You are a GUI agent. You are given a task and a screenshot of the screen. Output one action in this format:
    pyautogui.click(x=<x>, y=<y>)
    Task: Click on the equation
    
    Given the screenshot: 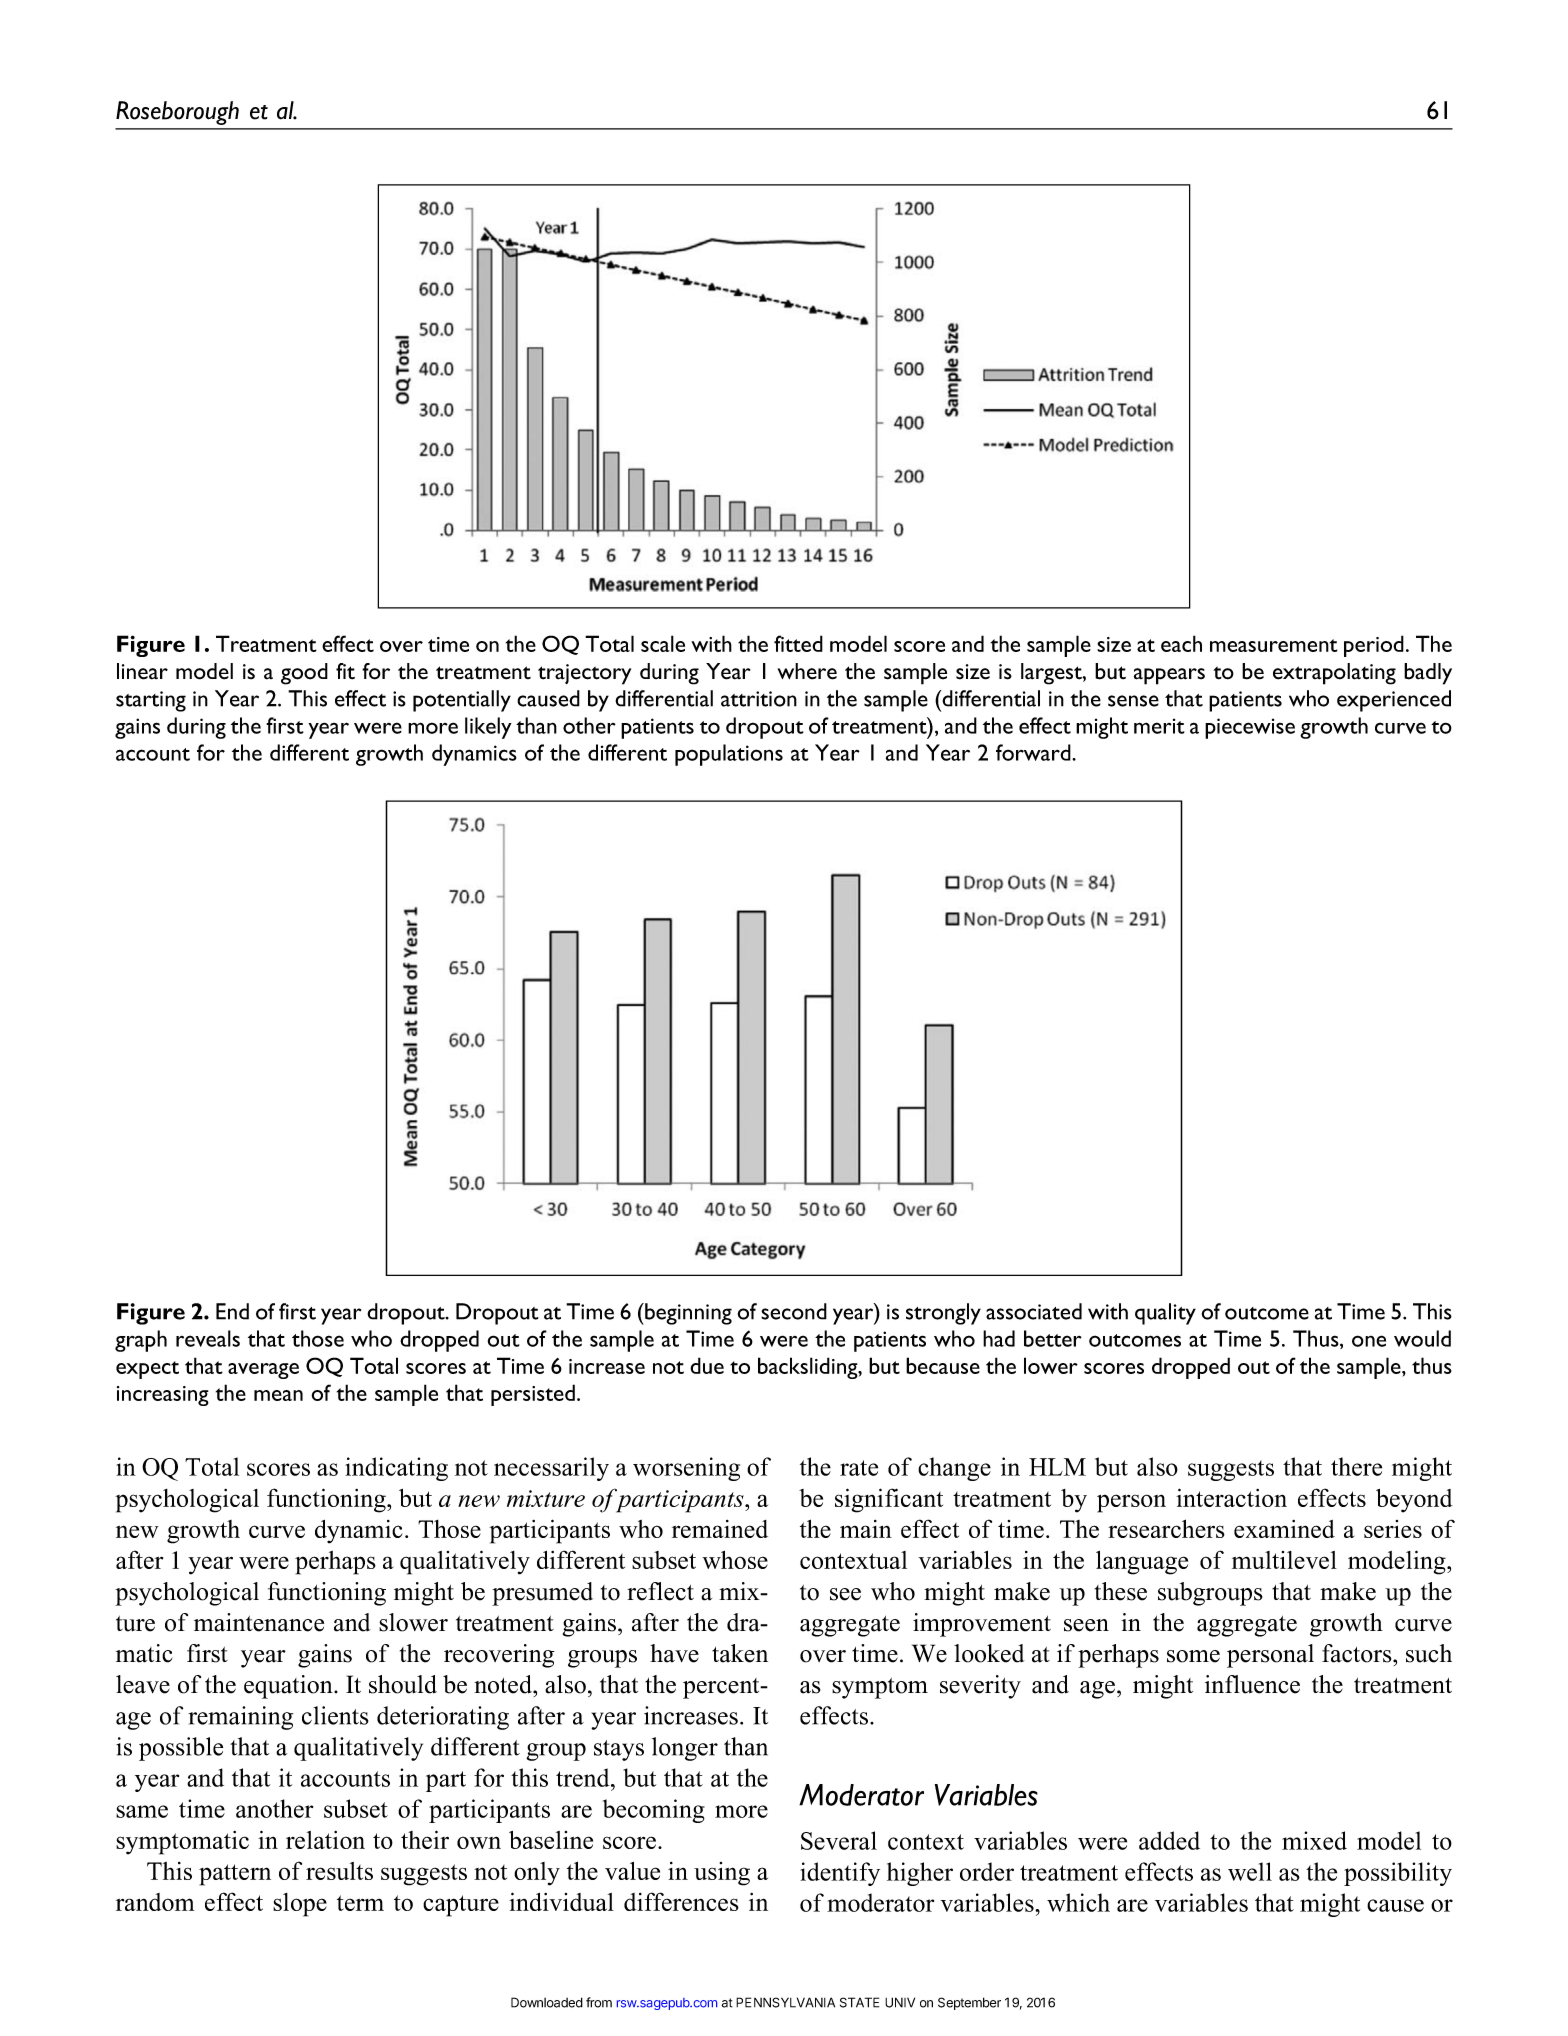 What is the action you would take?
    pyautogui.click(x=289, y=1687)
